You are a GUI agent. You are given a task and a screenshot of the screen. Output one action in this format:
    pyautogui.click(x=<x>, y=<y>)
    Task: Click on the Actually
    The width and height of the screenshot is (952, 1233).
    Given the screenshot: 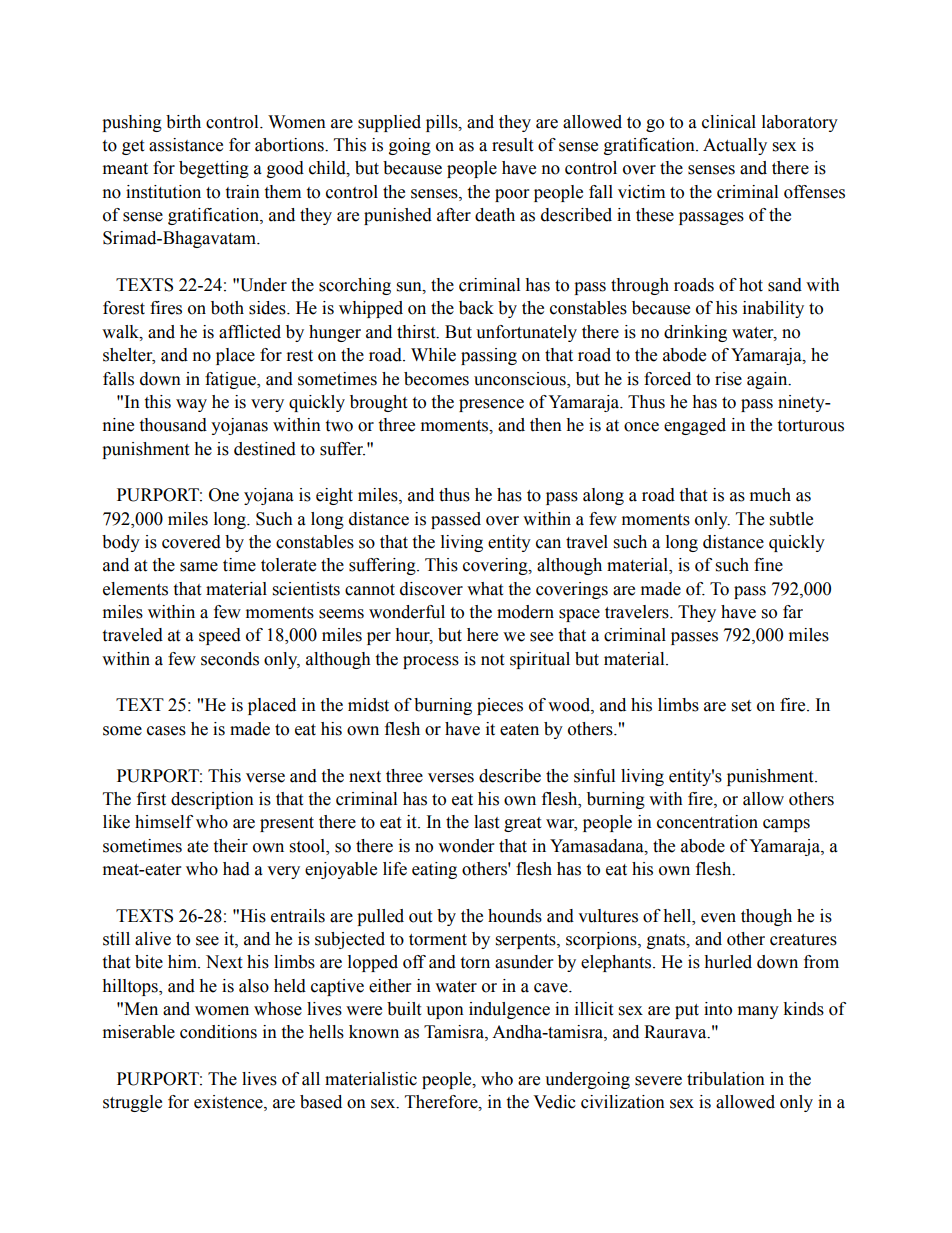 What is the action you would take?
    pyautogui.click(x=735, y=146)
